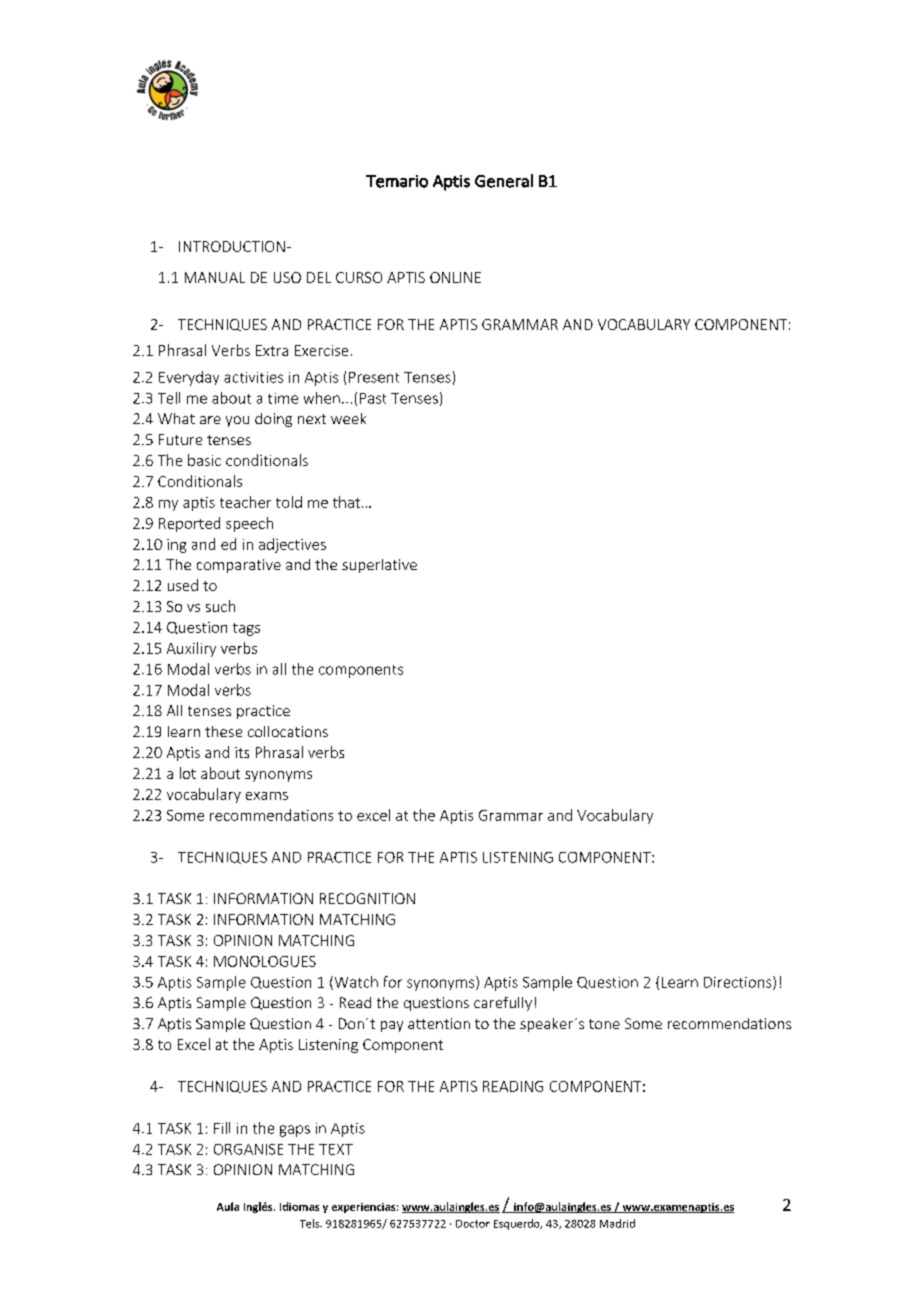 The image size is (924, 1308). Describe the element at coordinates (348, 418) in the page. I see `week` at that location.
